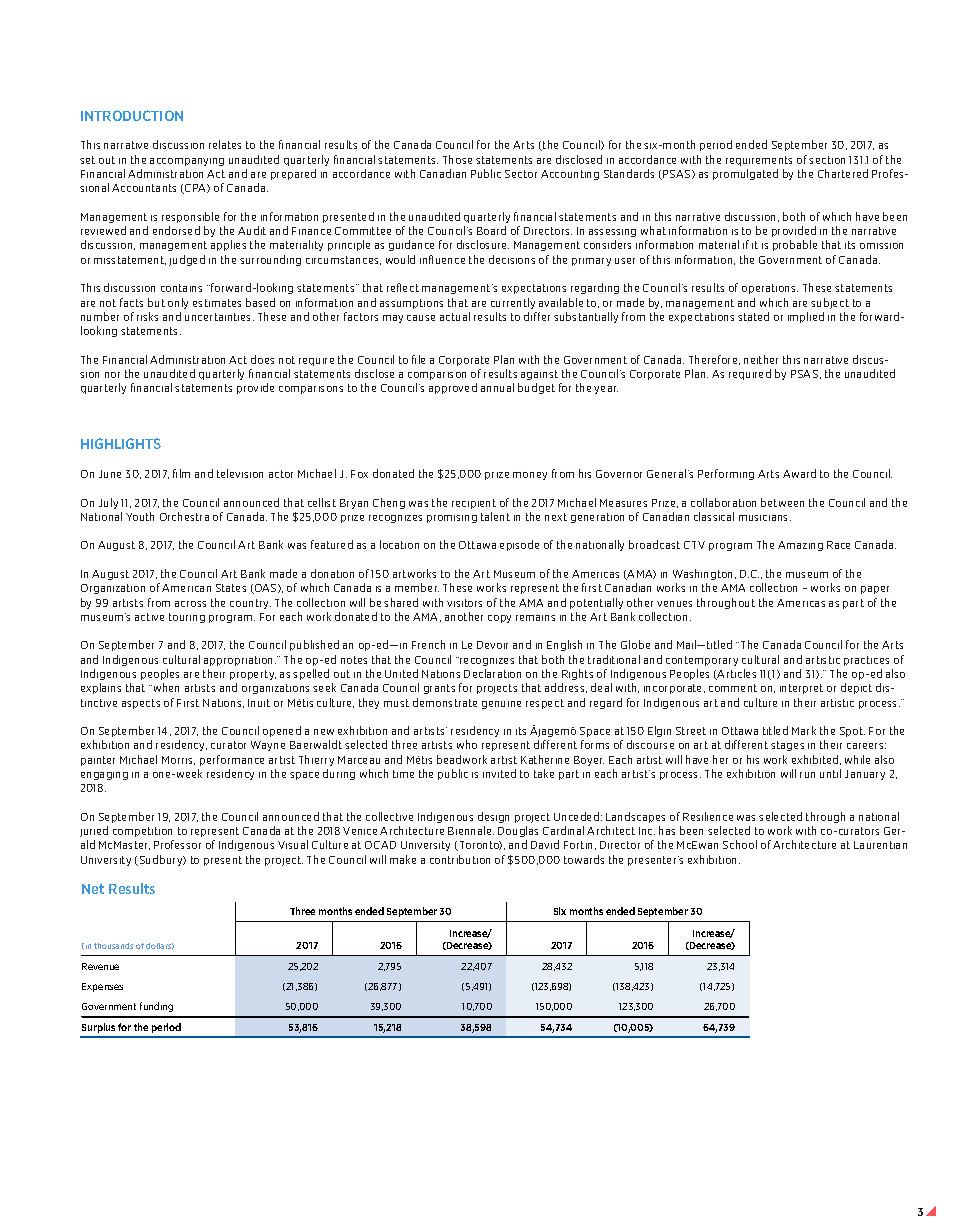 This screenshot has height=1232, width=964. What do you see at coordinates (464, 603) in the screenshot?
I see `visitors` at bounding box center [464, 603].
